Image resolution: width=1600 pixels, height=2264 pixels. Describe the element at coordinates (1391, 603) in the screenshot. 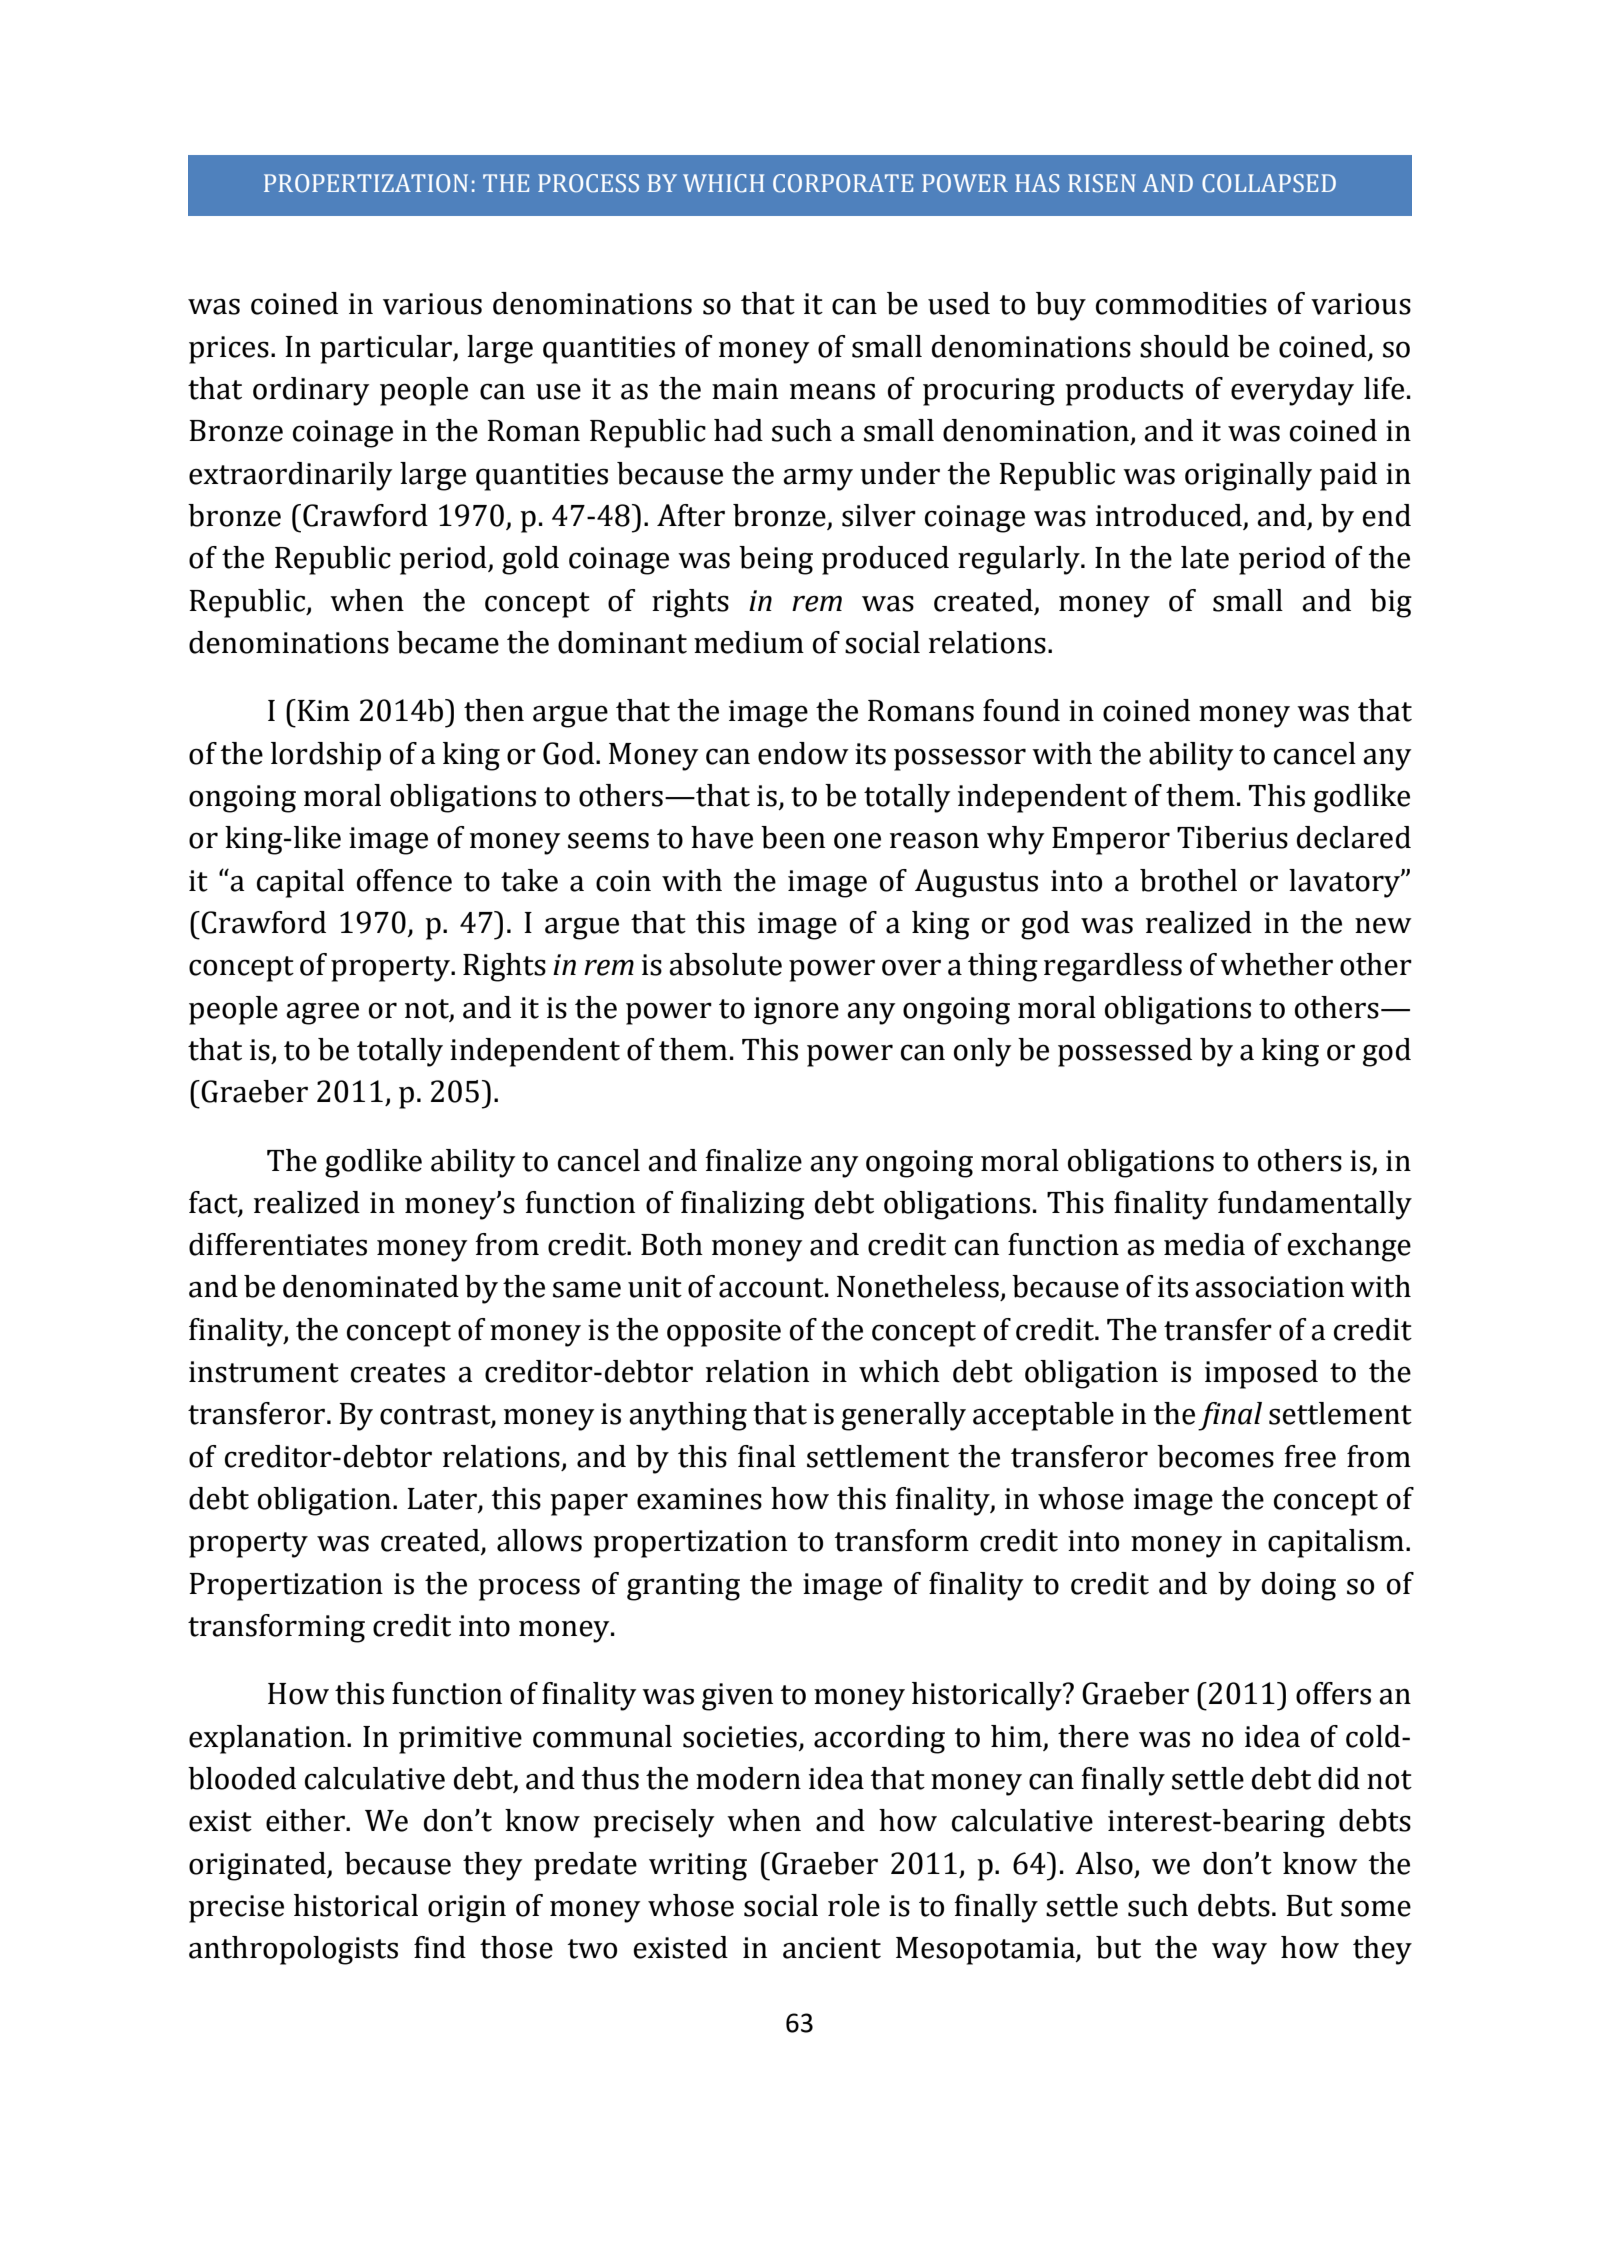

I see `big` at that location.
